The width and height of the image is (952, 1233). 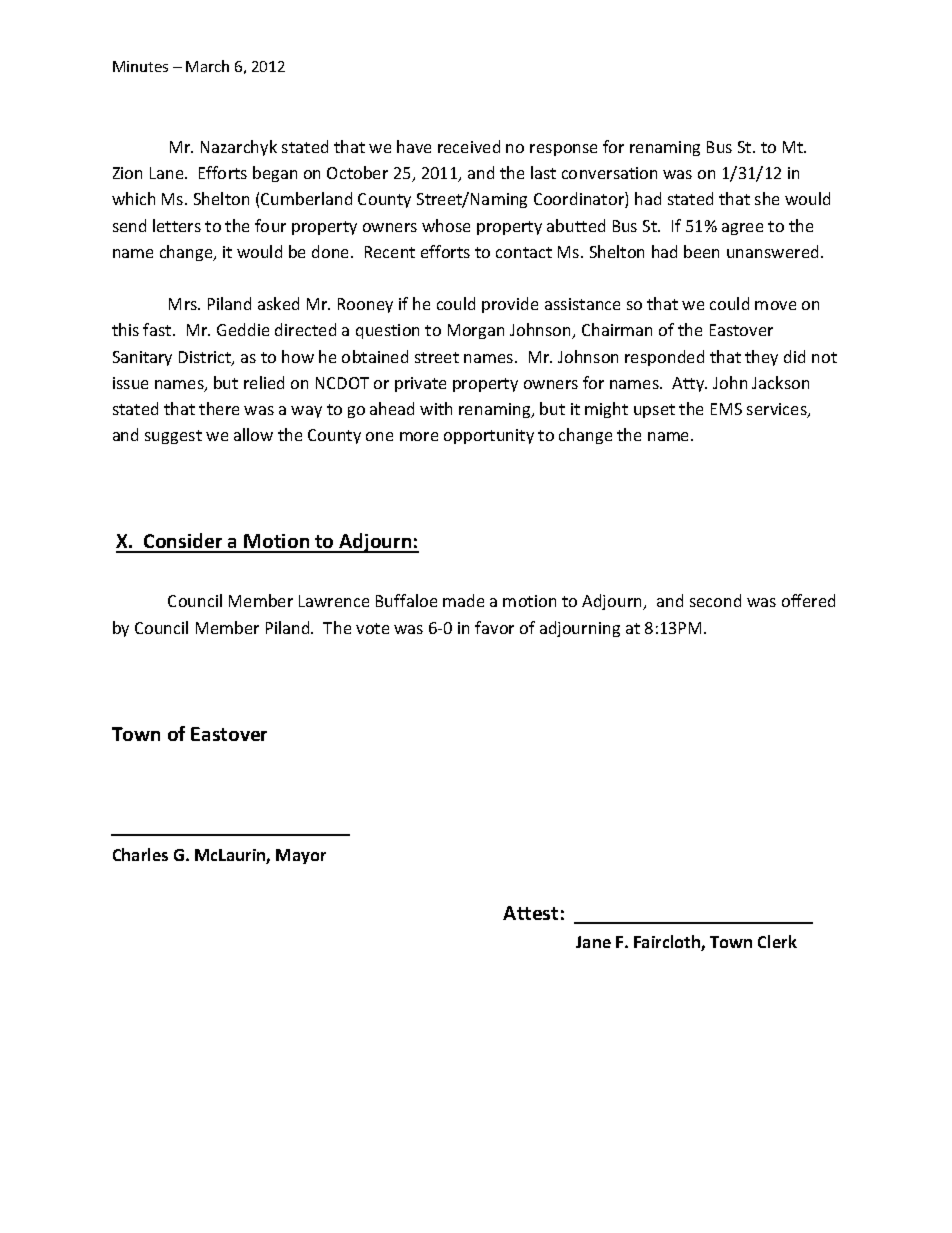 I want to click on second, so click(x=715, y=600).
